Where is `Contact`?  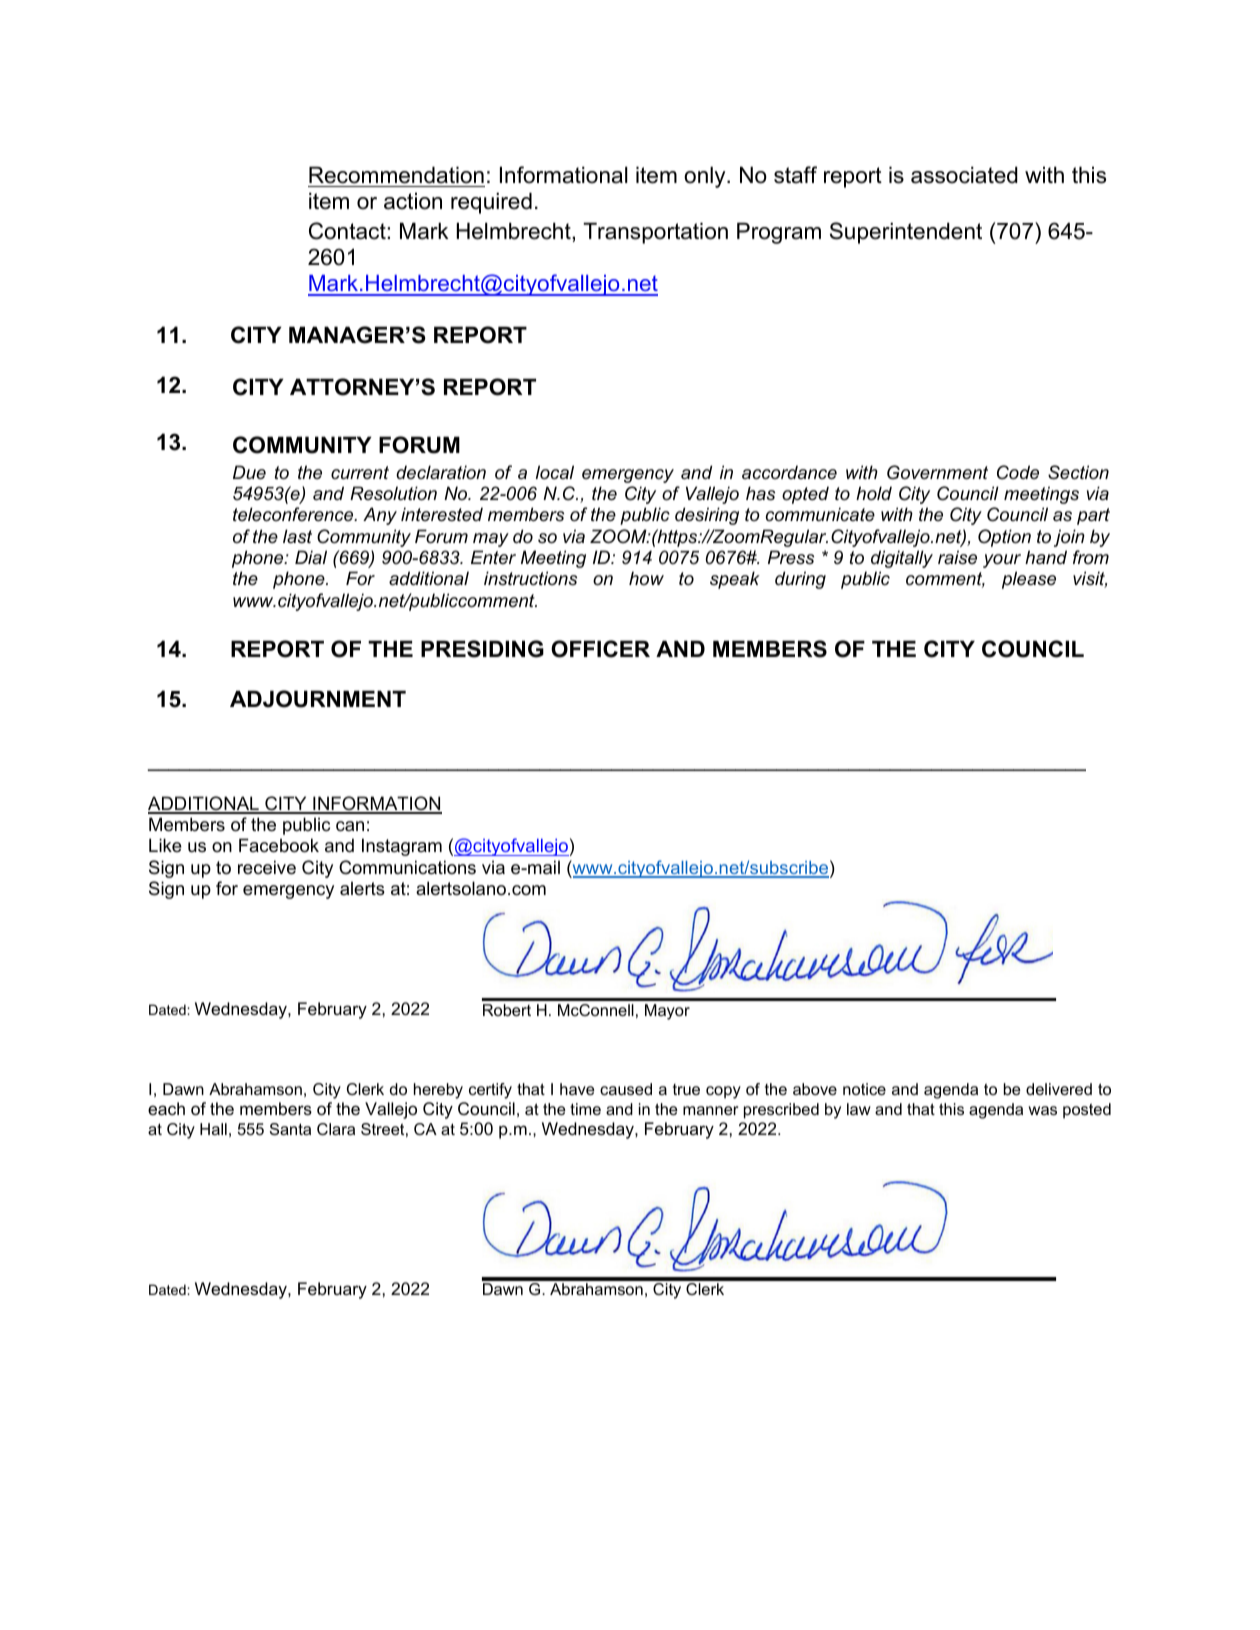
Contact is located at coordinates (348, 231).
